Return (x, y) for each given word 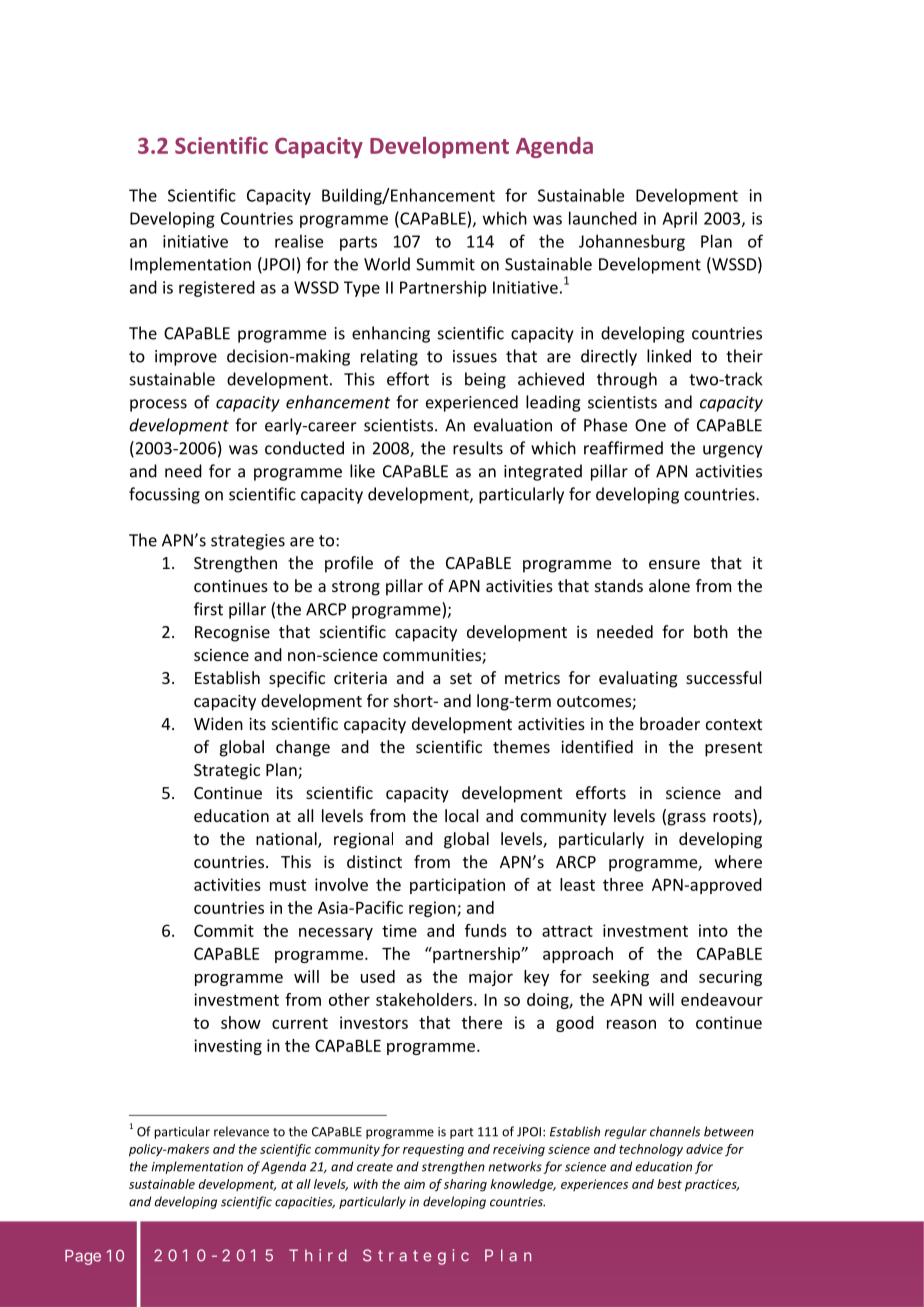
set (461, 678)
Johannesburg (632, 242)
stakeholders (425, 999)
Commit (224, 930)
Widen (218, 723)
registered (217, 288)
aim (414, 1184)
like (362, 471)
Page (83, 1257)
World (387, 264)
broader (670, 723)
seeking (620, 978)
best (669, 1184)
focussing (164, 495)
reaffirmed (623, 448)
